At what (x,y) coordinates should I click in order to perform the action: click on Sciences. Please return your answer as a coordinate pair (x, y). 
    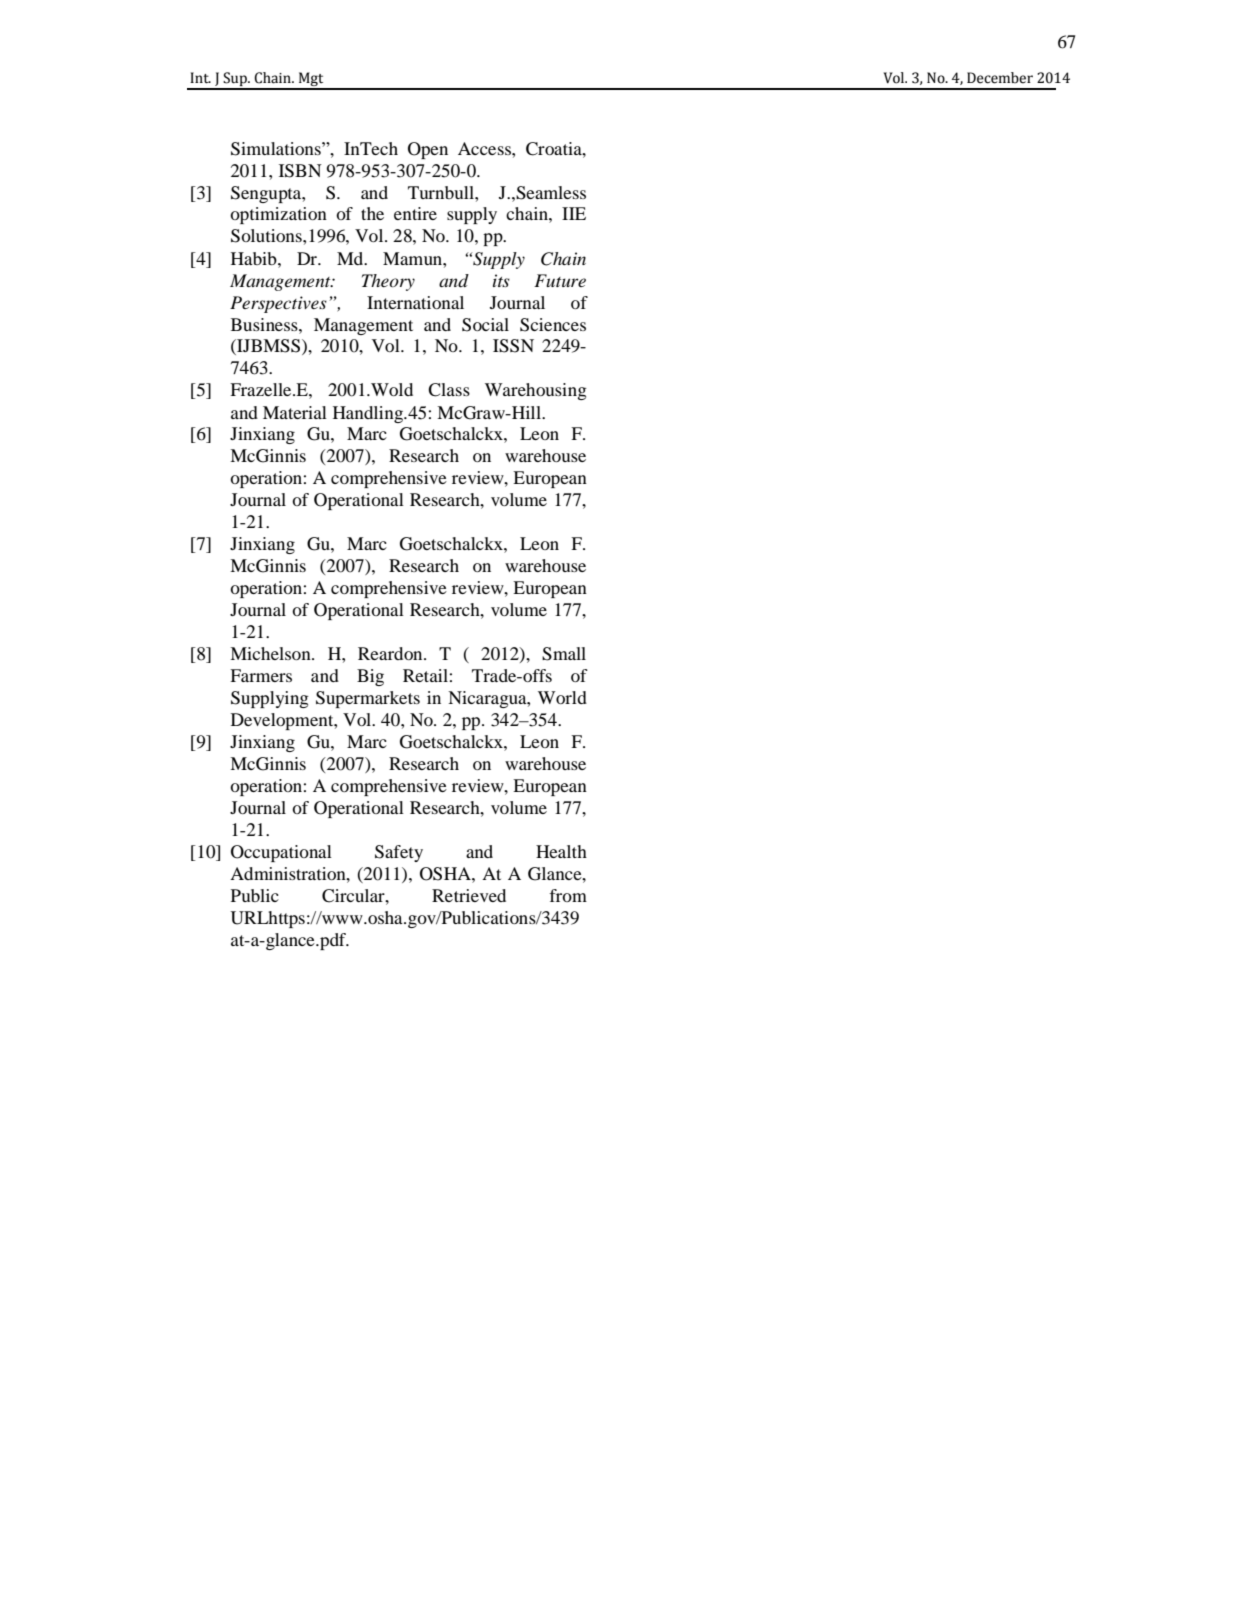
    Looking at the image, I should click on (553, 325).
